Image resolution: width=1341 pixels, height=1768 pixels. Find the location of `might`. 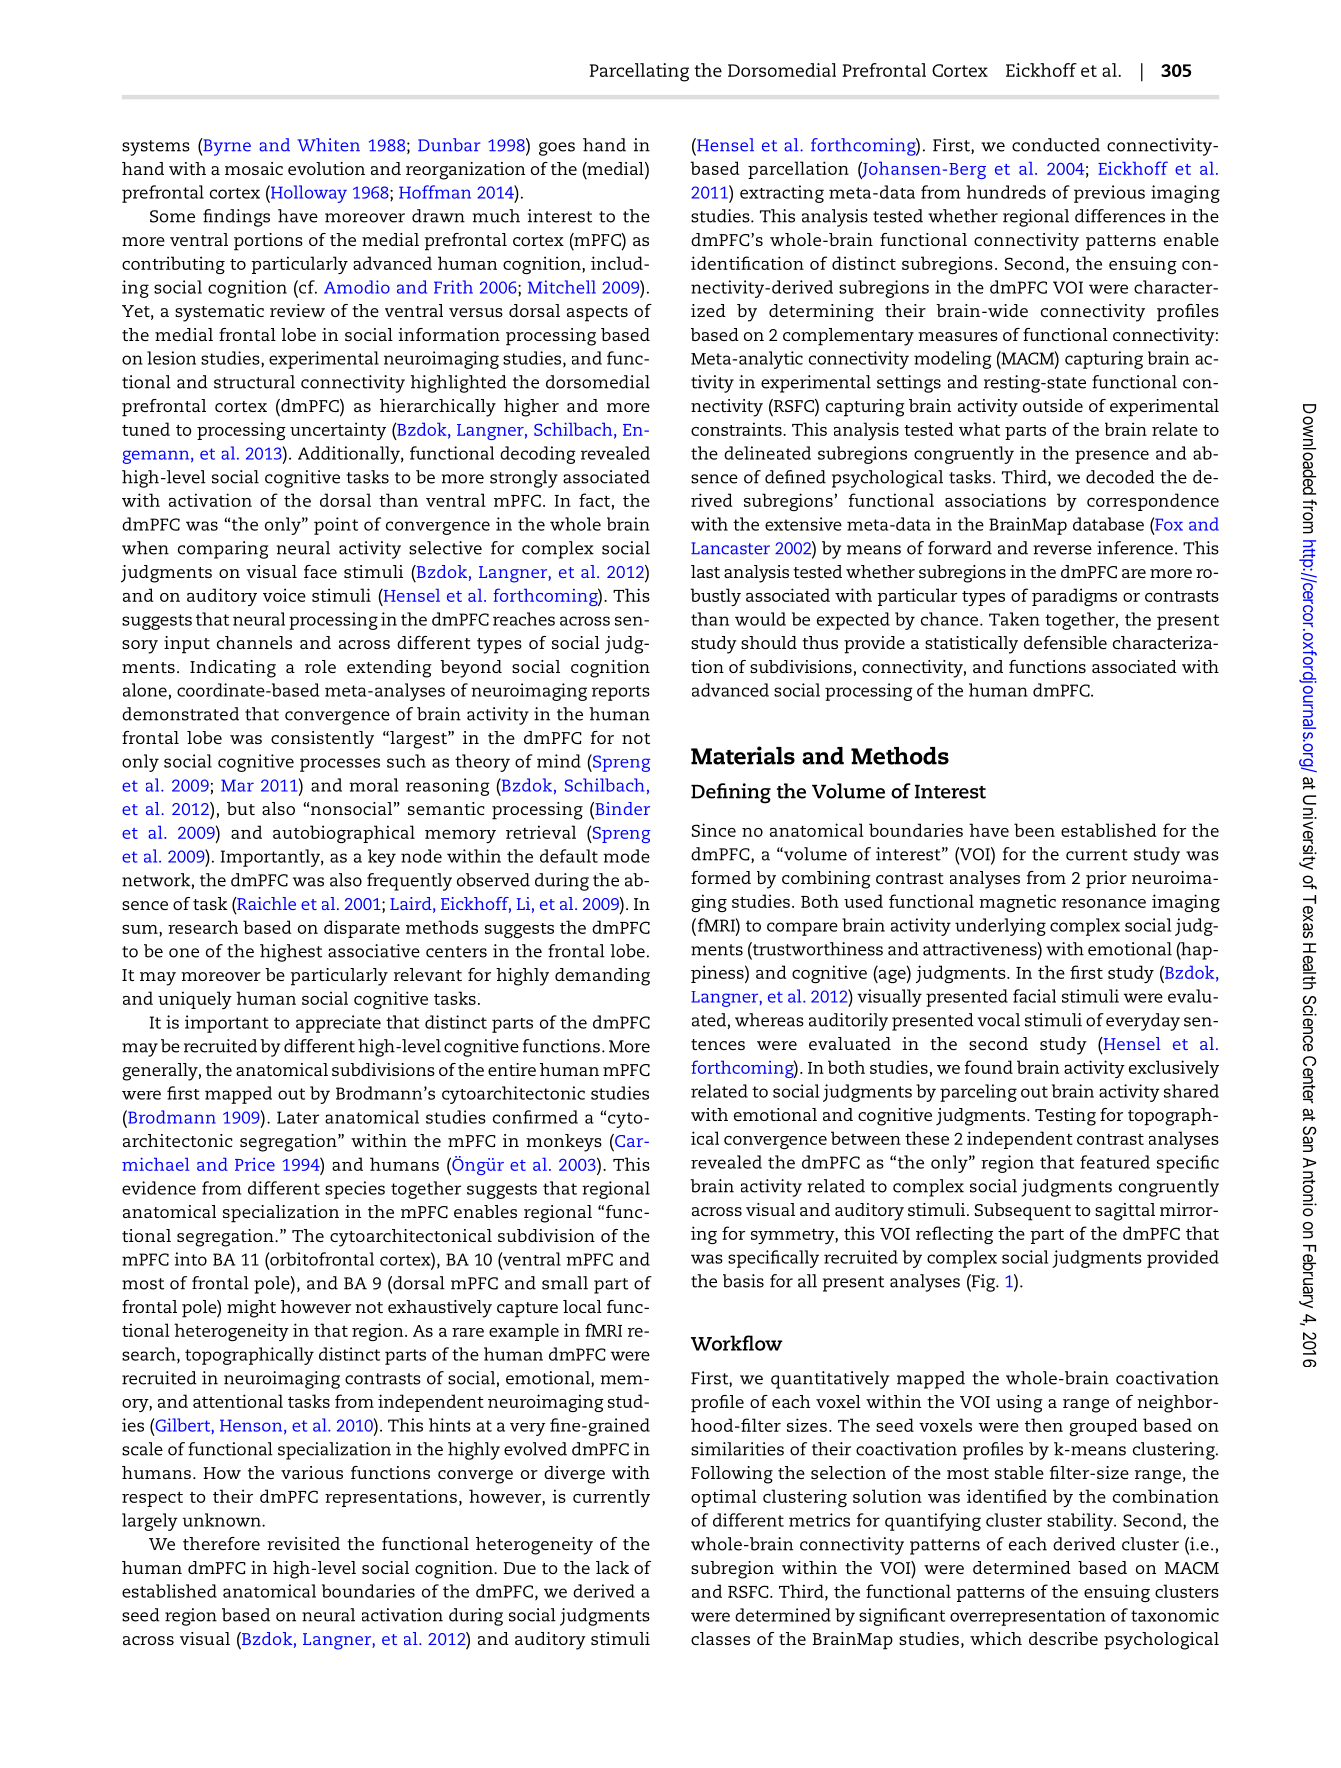

might is located at coordinates (251, 1309).
